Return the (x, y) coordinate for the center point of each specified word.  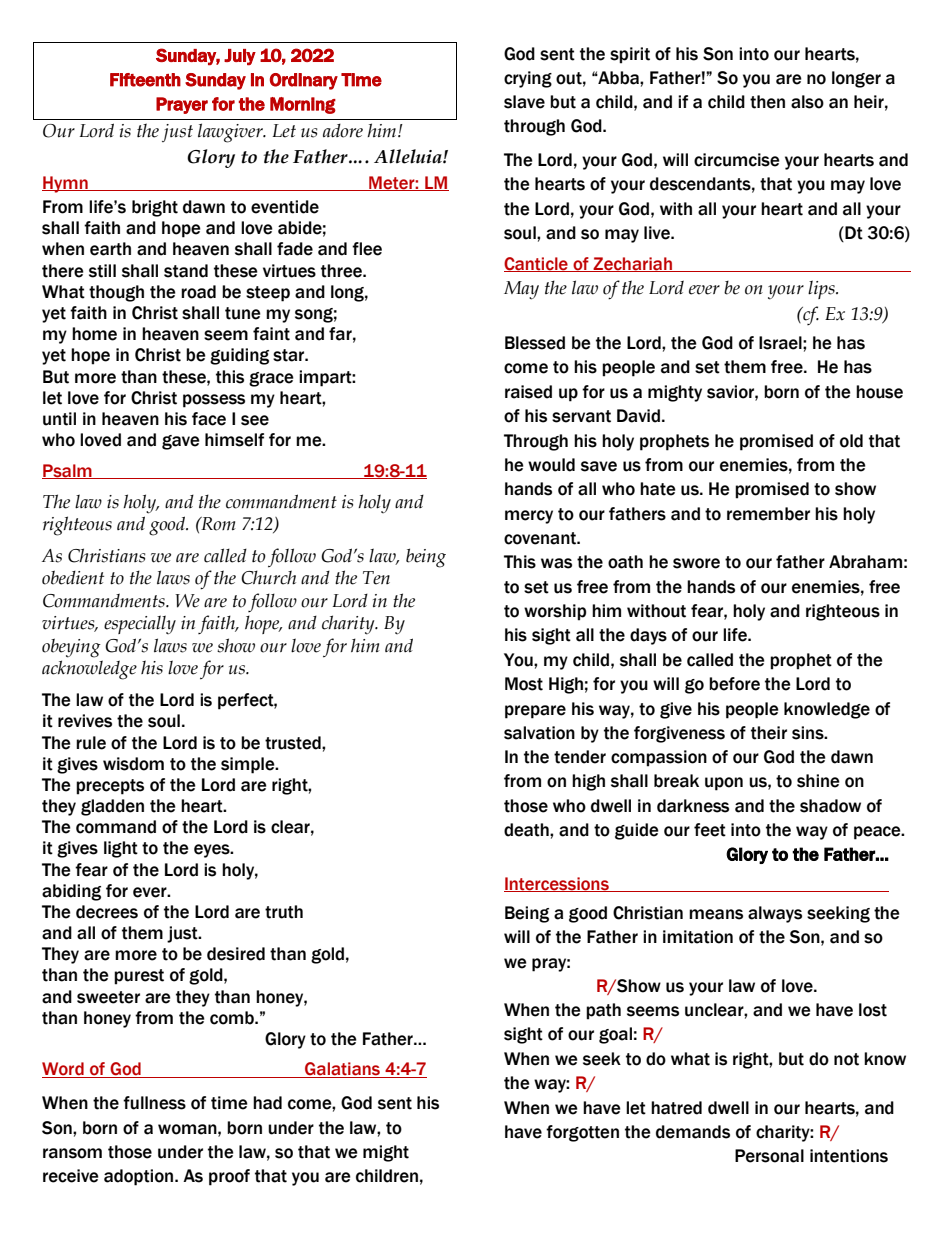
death (527, 830)
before (734, 684)
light (121, 849)
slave (524, 102)
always (775, 914)
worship (555, 612)
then (767, 102)
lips (822, 289)
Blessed (535, 343)
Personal (769, 1156)
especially (140, 624)
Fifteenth (145, 80)
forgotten (582, 1133)
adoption (140, 1177)
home (94, 334)
